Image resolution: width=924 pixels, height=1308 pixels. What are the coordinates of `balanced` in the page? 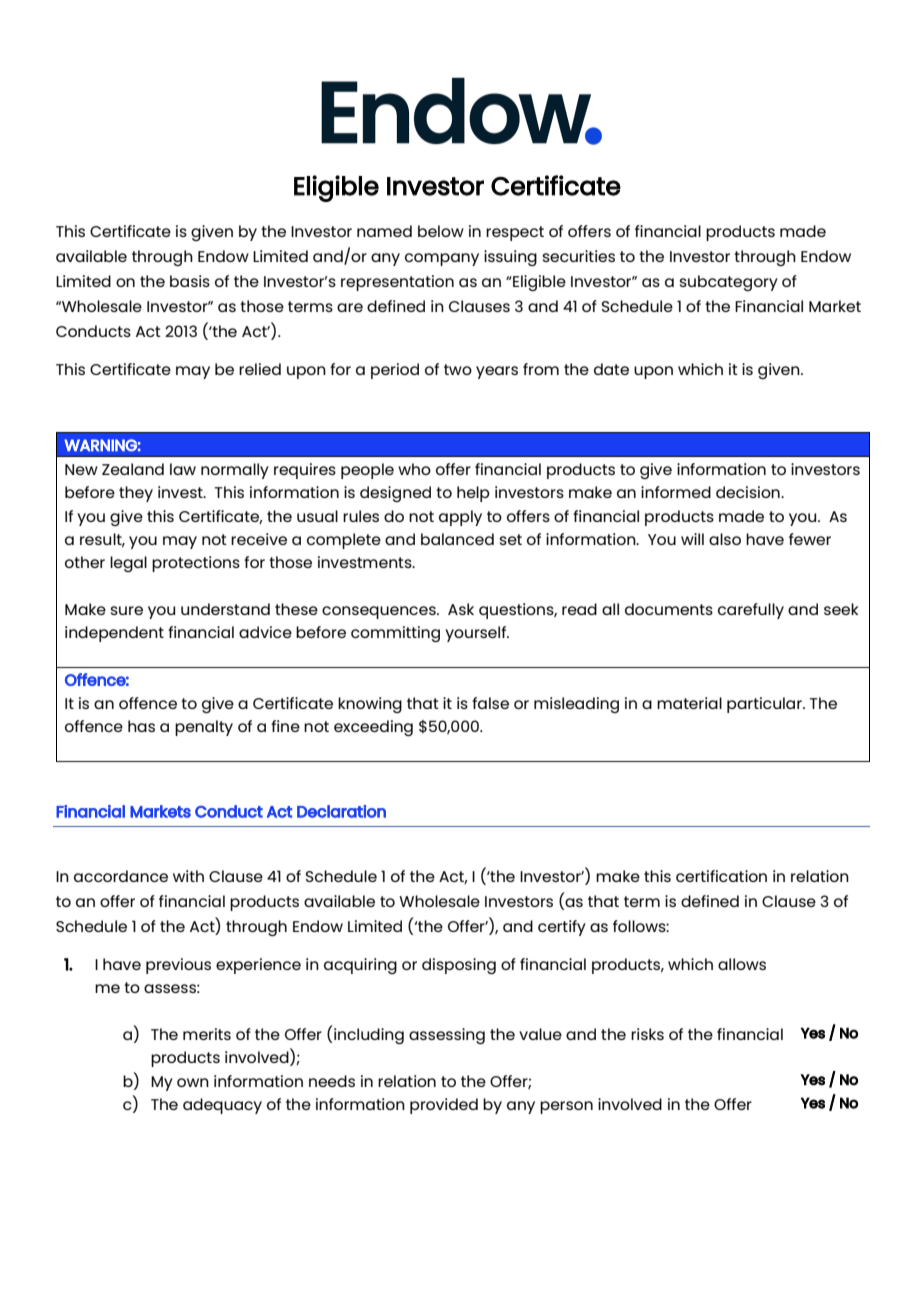 It's located at (457, 539).
